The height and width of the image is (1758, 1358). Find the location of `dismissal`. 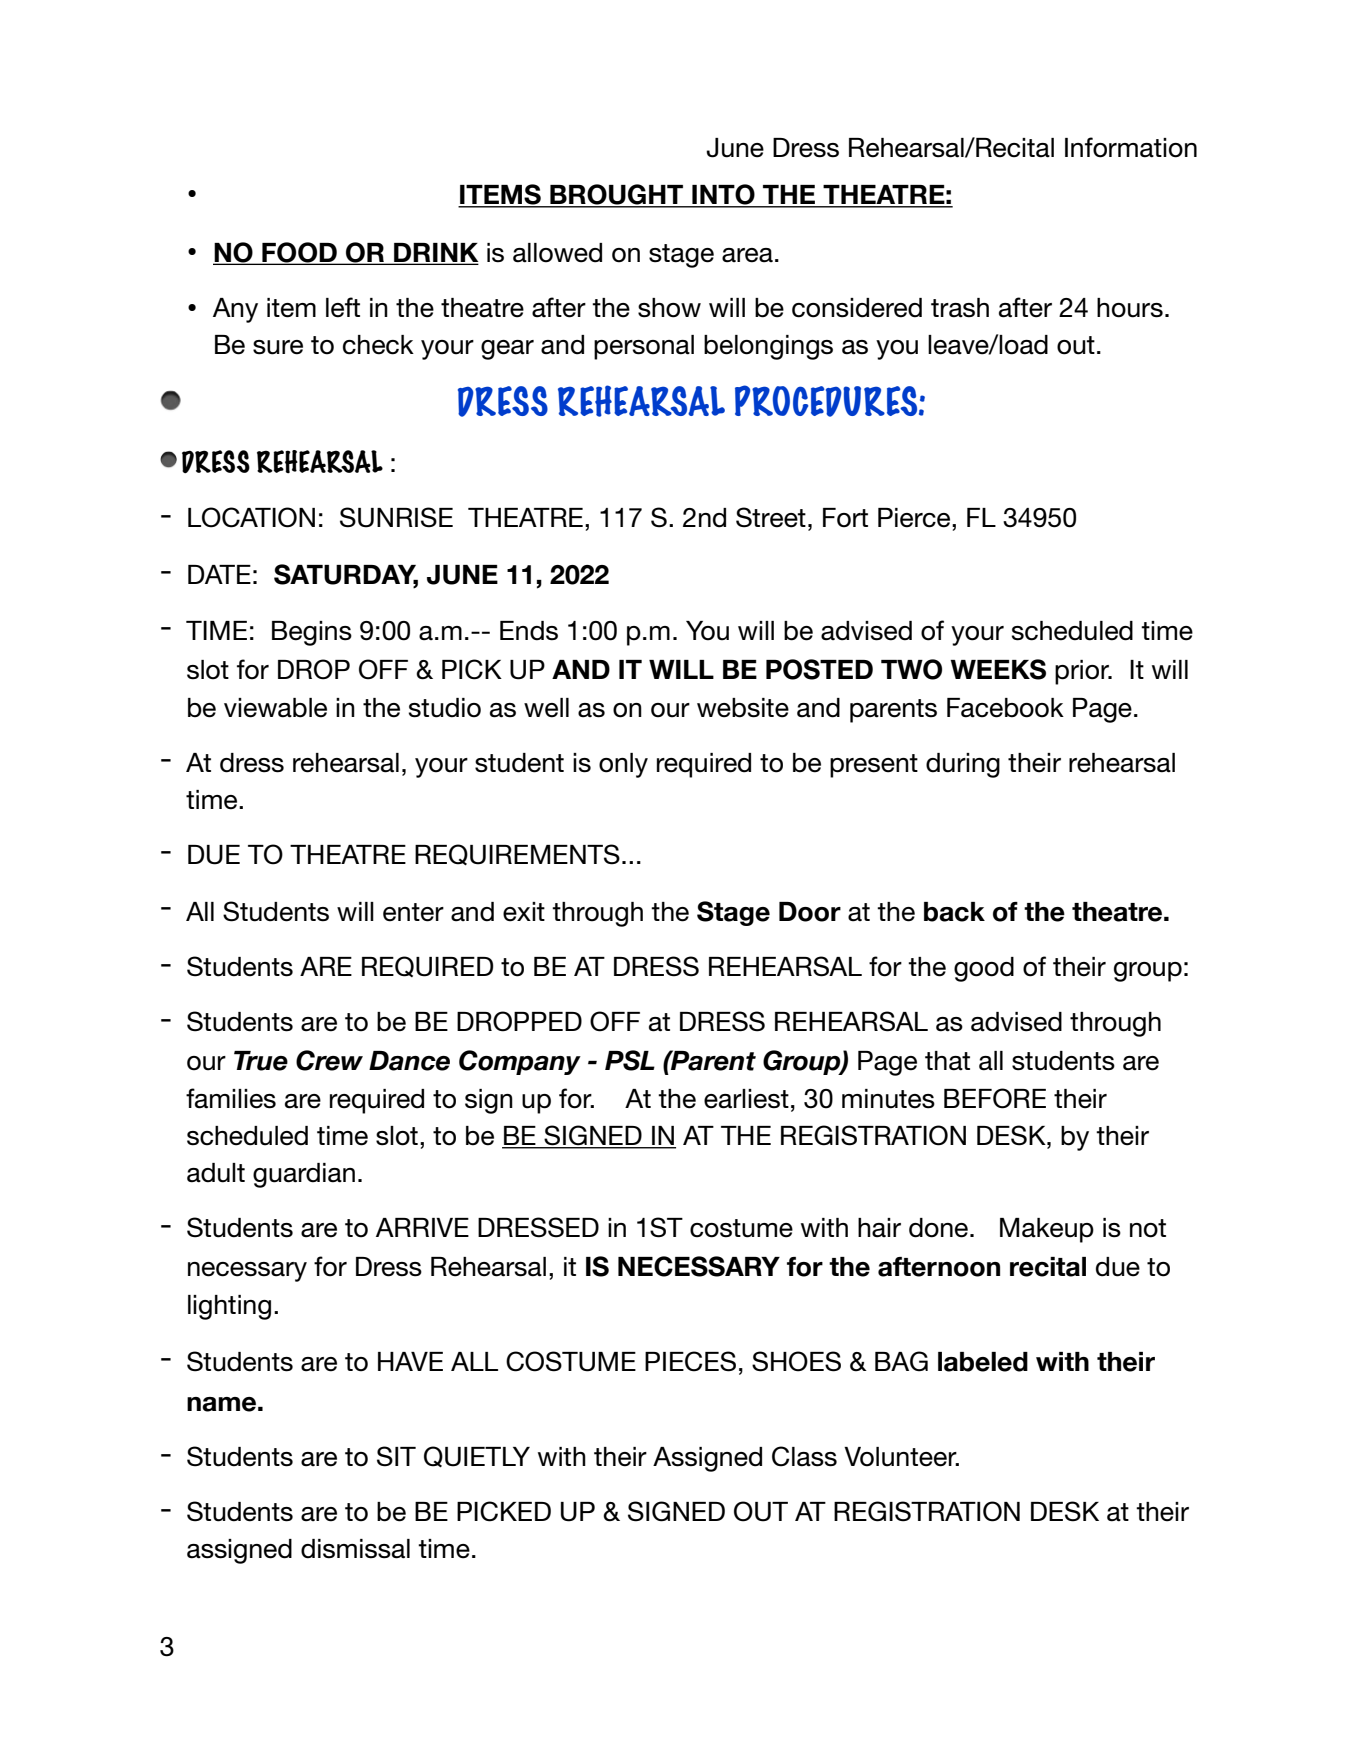

dismissal is located at coordinates (355, 1549).
